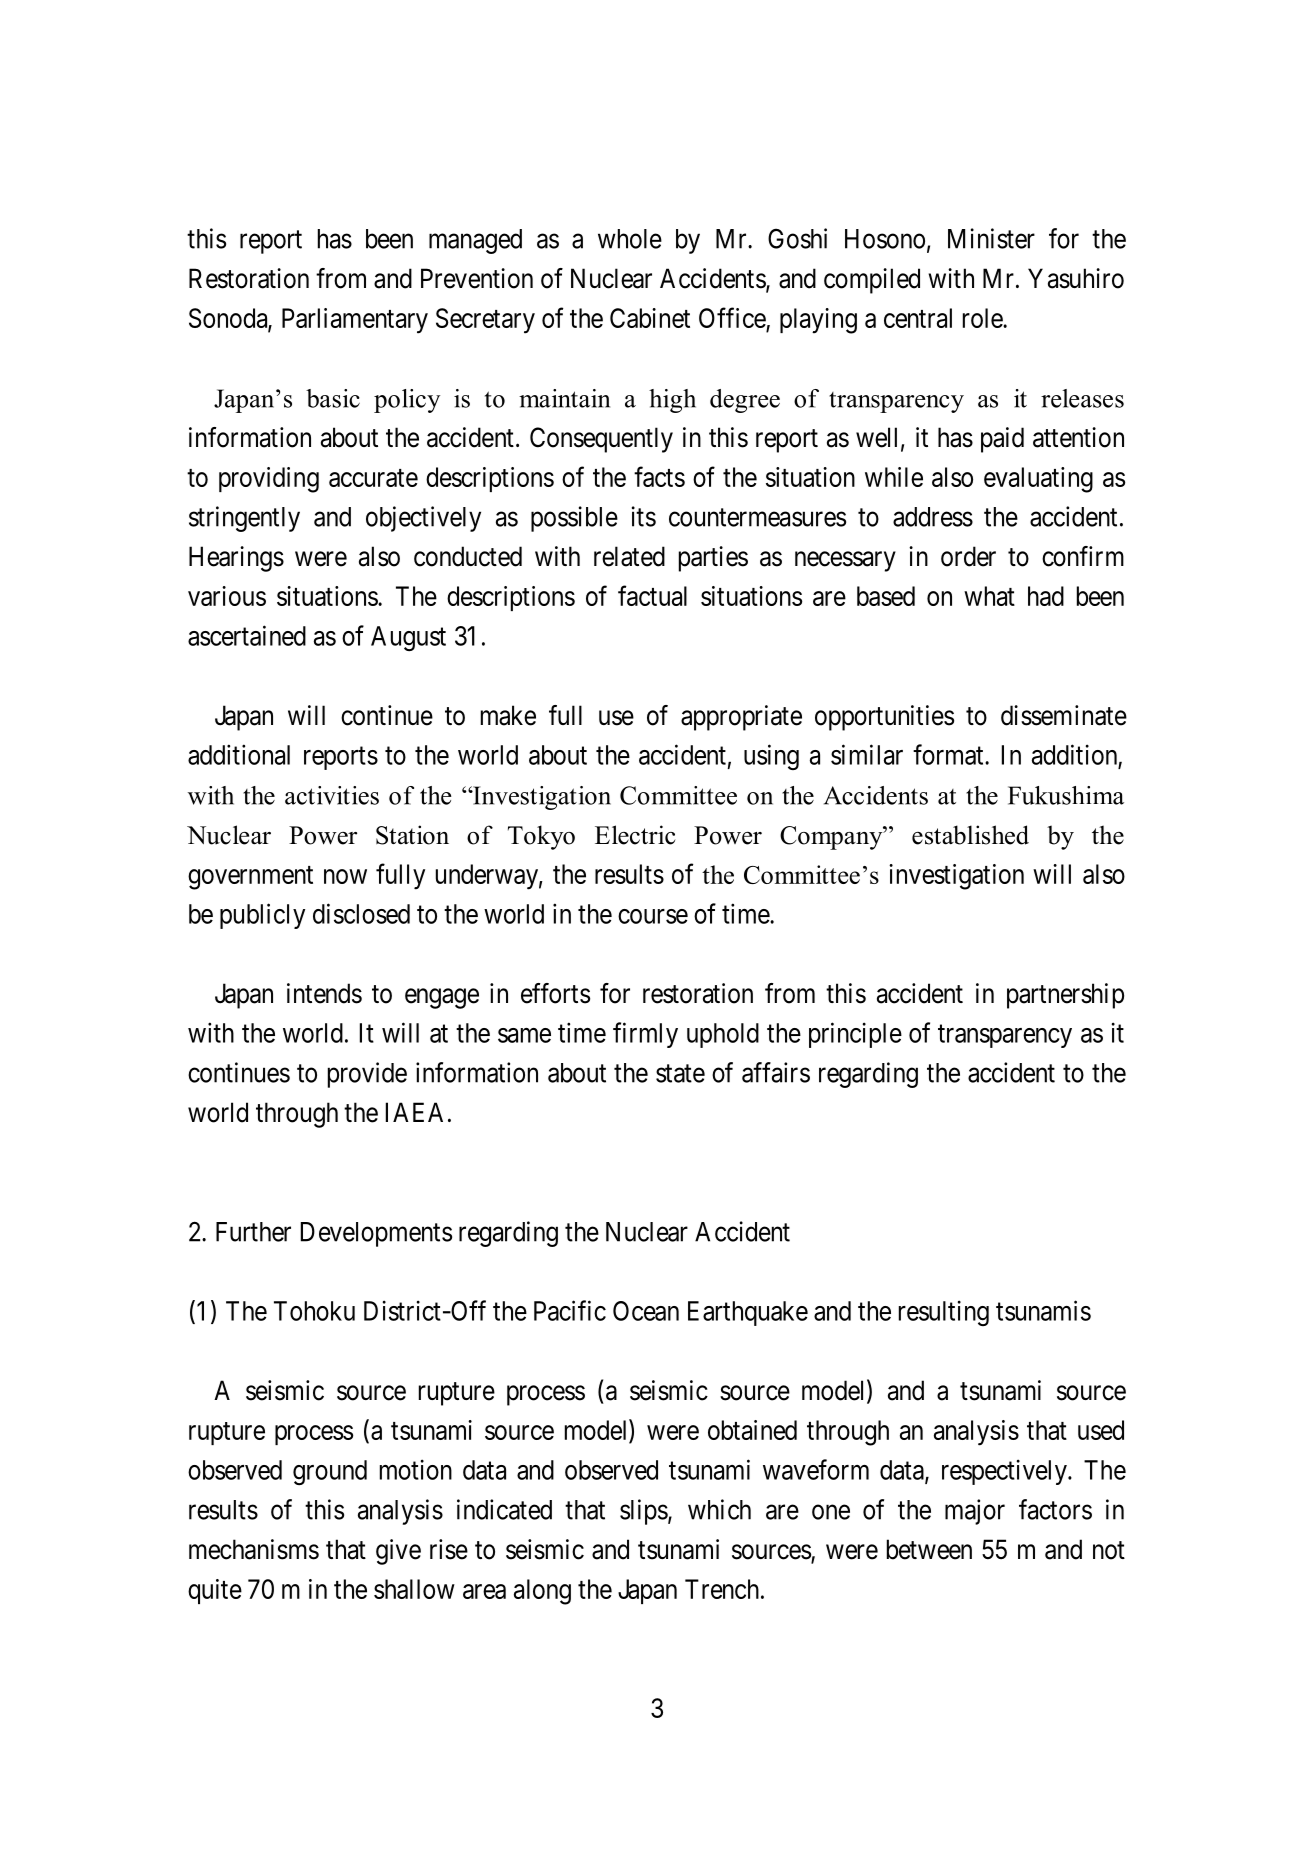 The image size is (1313, 1857). Describe the element at coordinates (355, 321) in the image. I see `Parliamentary` at that location.
